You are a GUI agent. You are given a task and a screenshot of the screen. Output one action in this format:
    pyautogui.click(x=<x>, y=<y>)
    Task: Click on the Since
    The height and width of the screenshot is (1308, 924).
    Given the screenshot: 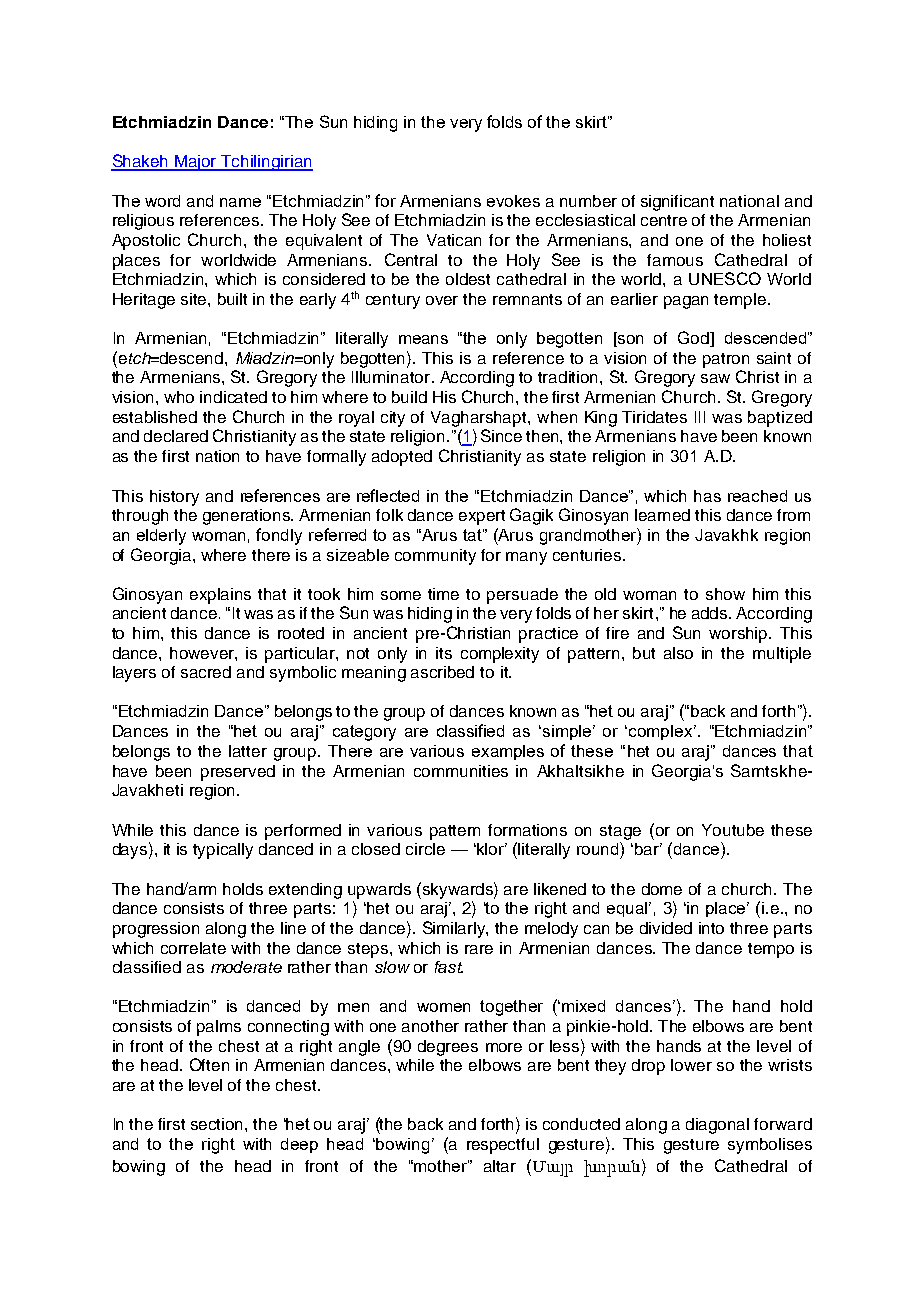 What is the action you would take?
    pyautogui.click(x=501, y=435)
